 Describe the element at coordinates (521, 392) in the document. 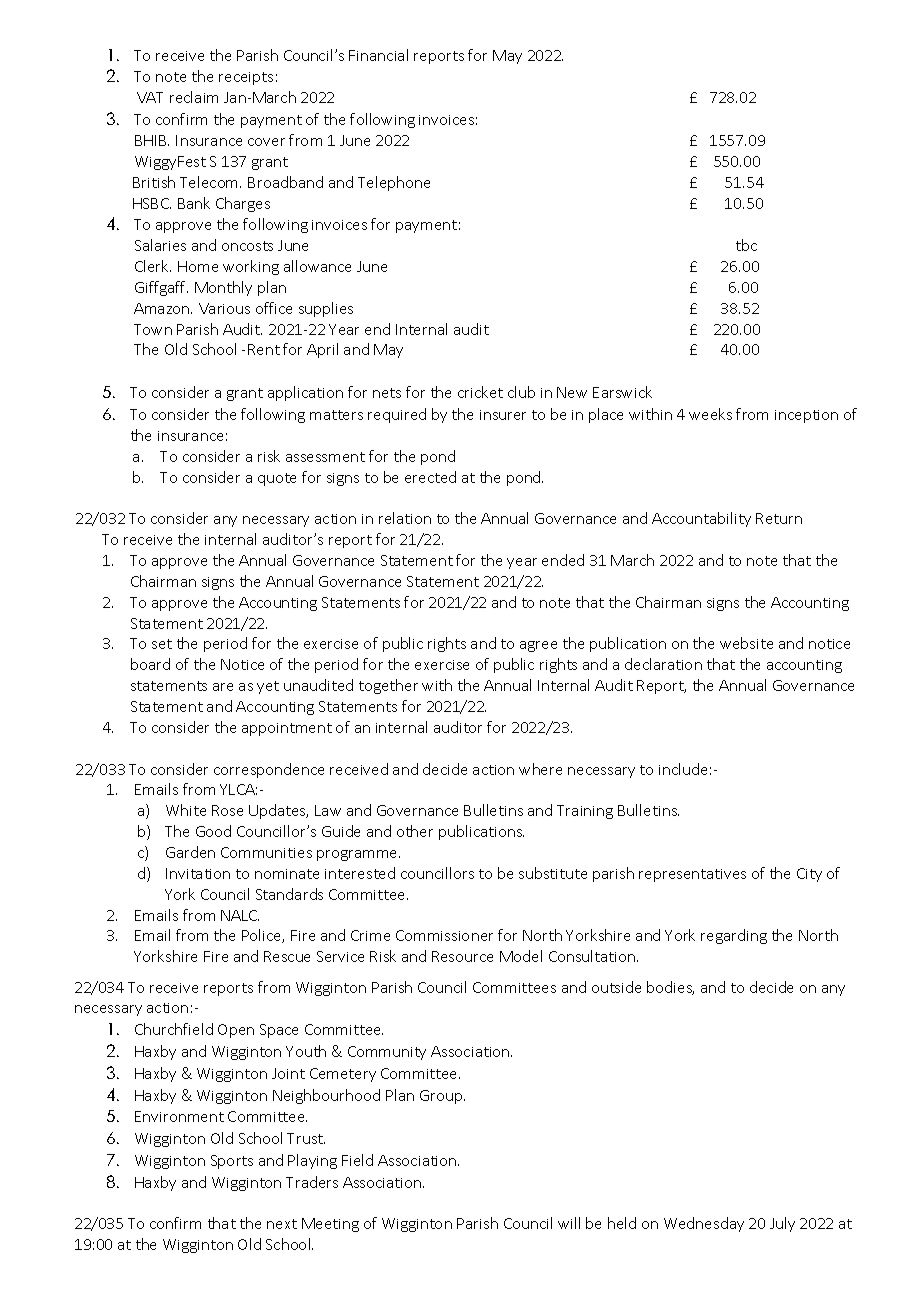

I see `club` at that location.
